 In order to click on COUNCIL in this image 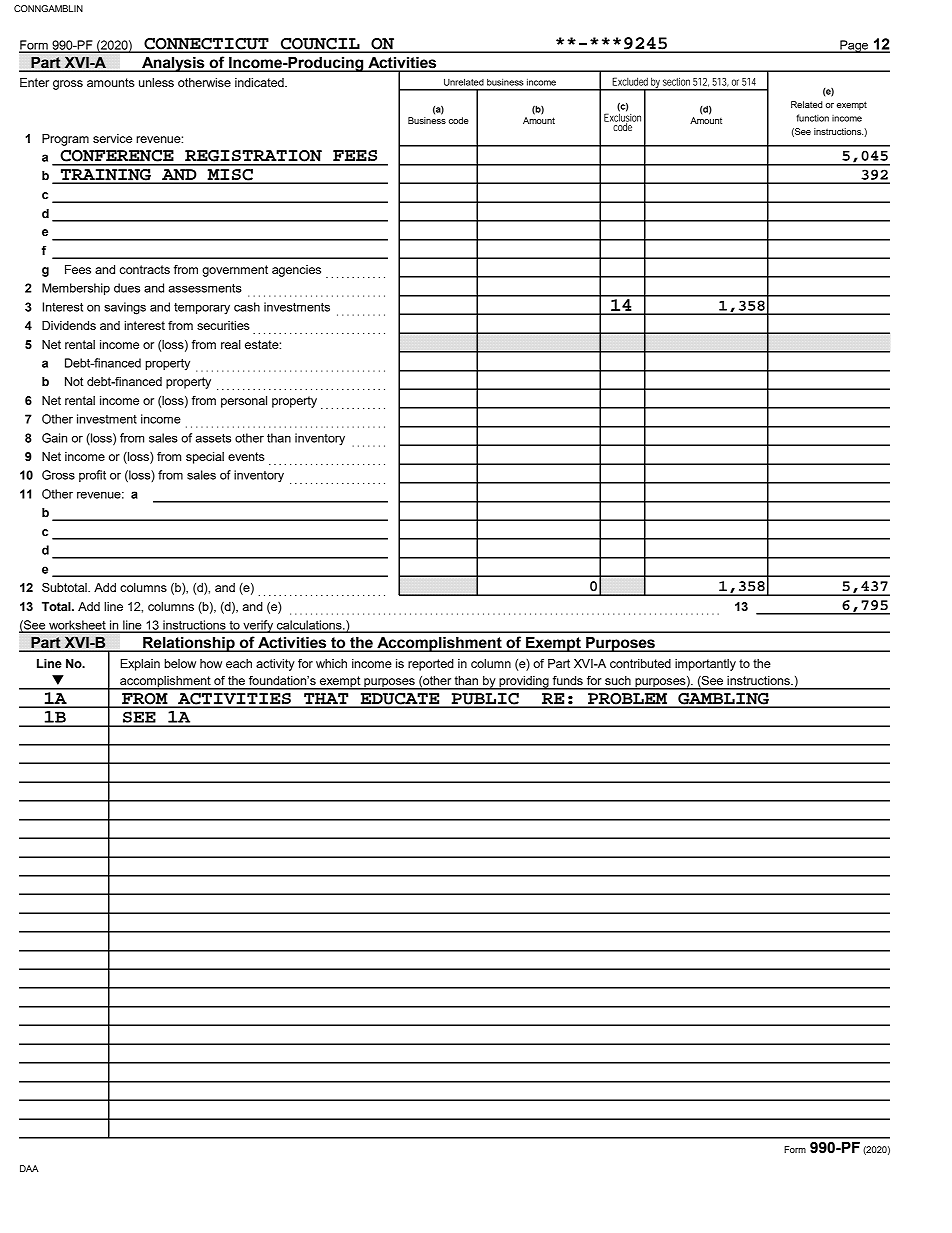, I will do `click(320, 45)`.
